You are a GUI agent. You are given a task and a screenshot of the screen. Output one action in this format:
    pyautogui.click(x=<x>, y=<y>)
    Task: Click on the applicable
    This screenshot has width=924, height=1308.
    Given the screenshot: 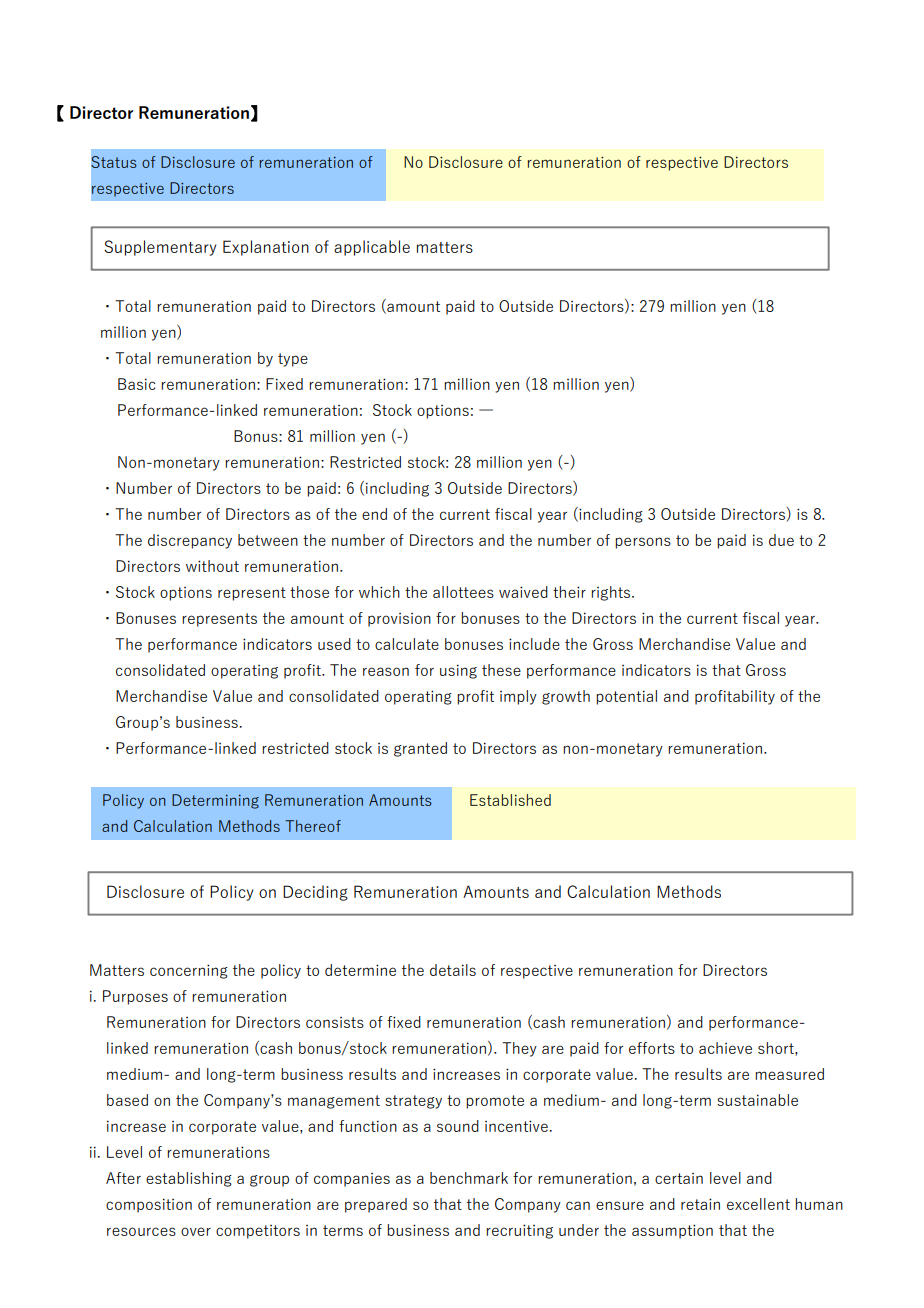 What is the action you would take?
    pyautogui.click(x=372, y=248)
